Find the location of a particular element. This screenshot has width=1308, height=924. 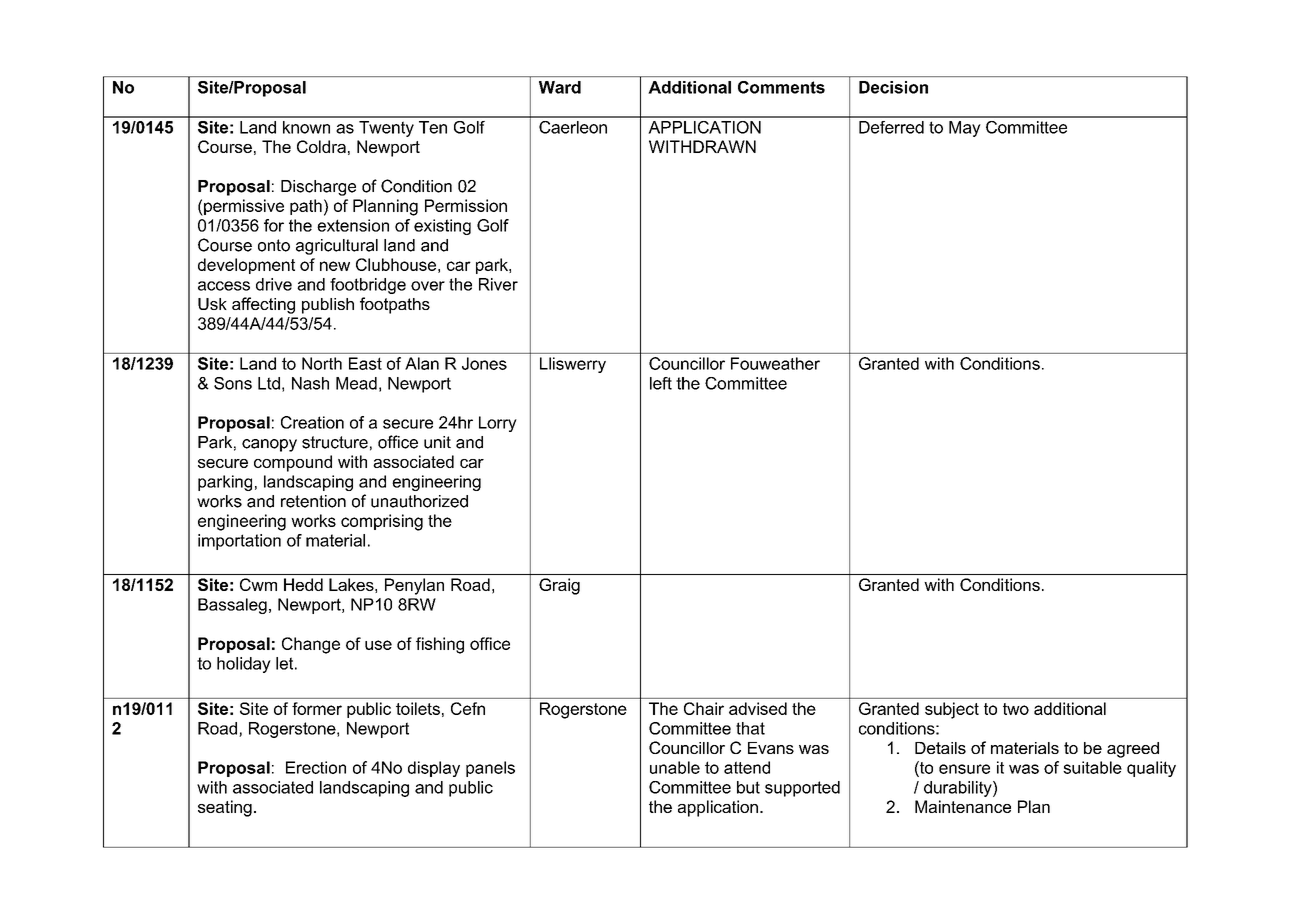

known is located at coordinates (306, 127).
